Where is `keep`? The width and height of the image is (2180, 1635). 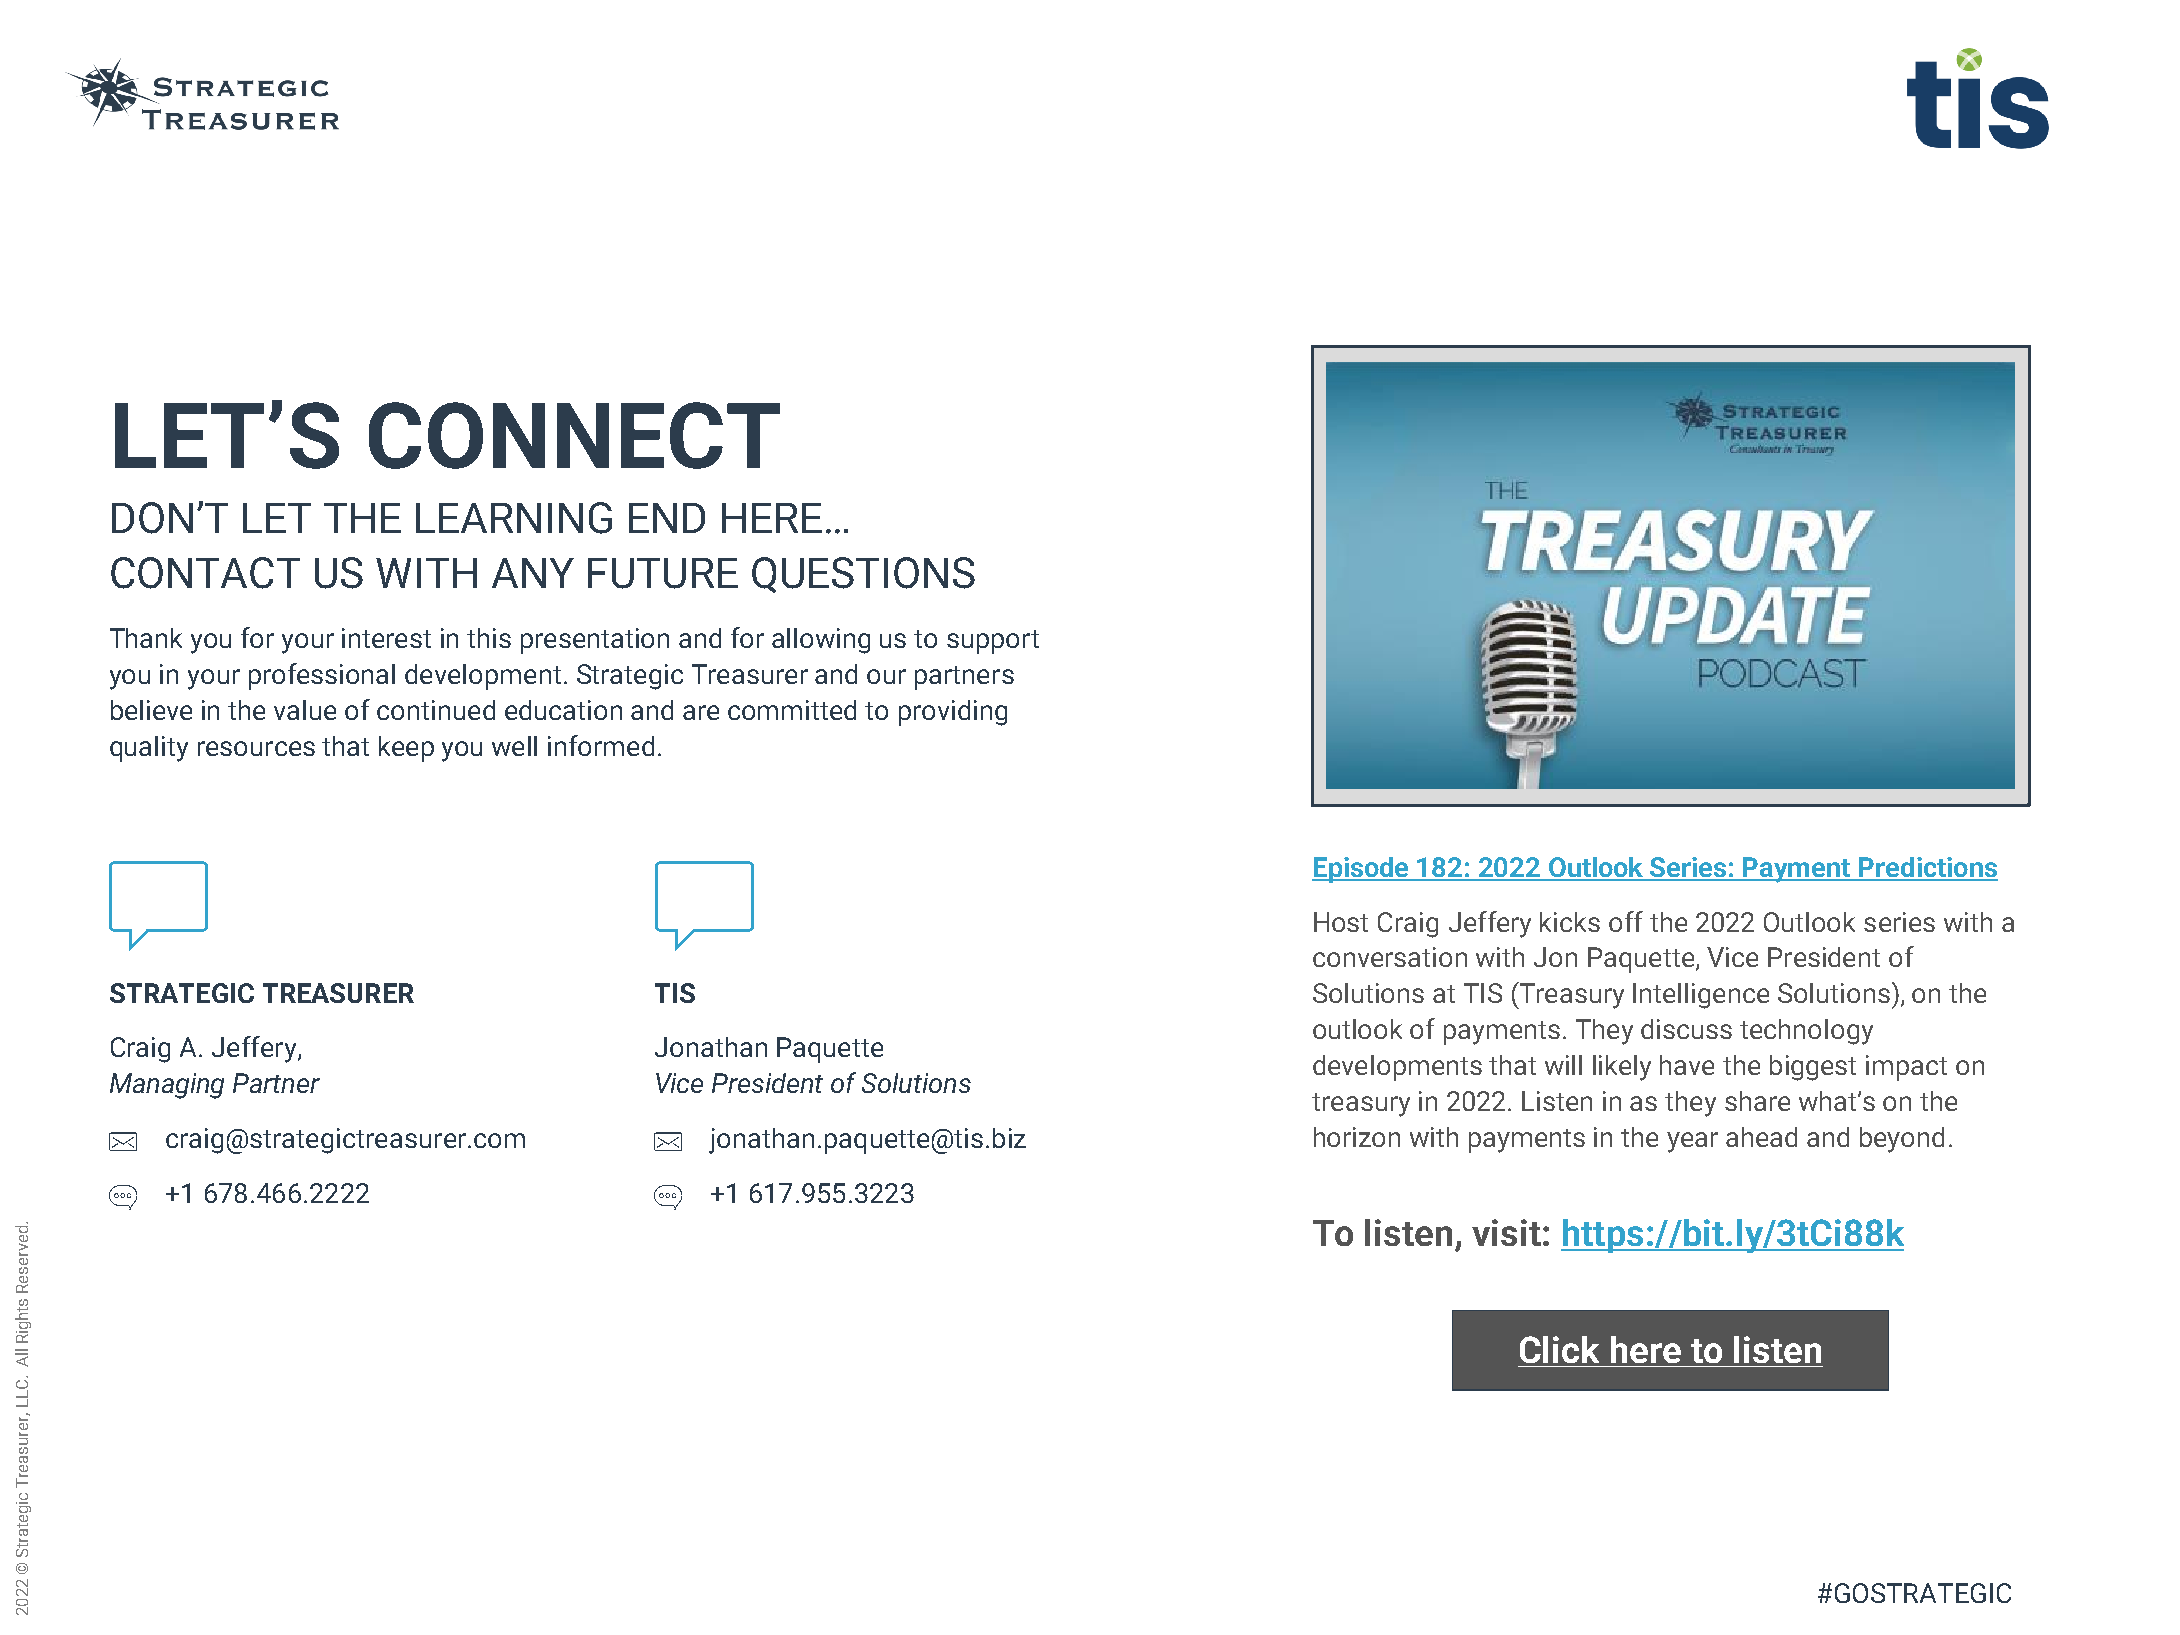 keep is located at coordinates (406, 749).
